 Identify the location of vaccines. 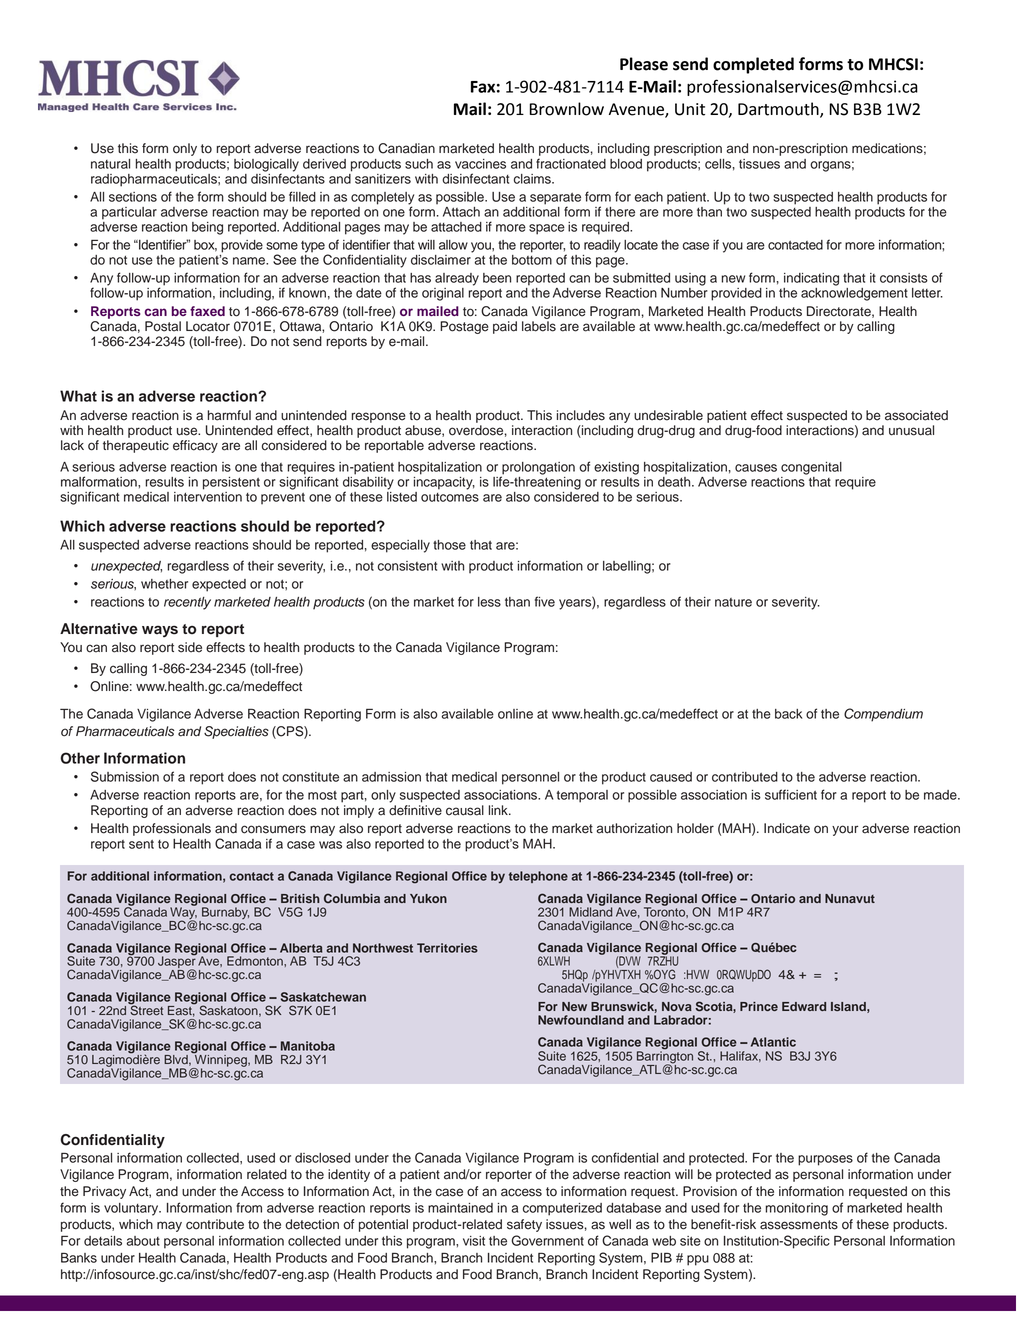
(480, 164).
